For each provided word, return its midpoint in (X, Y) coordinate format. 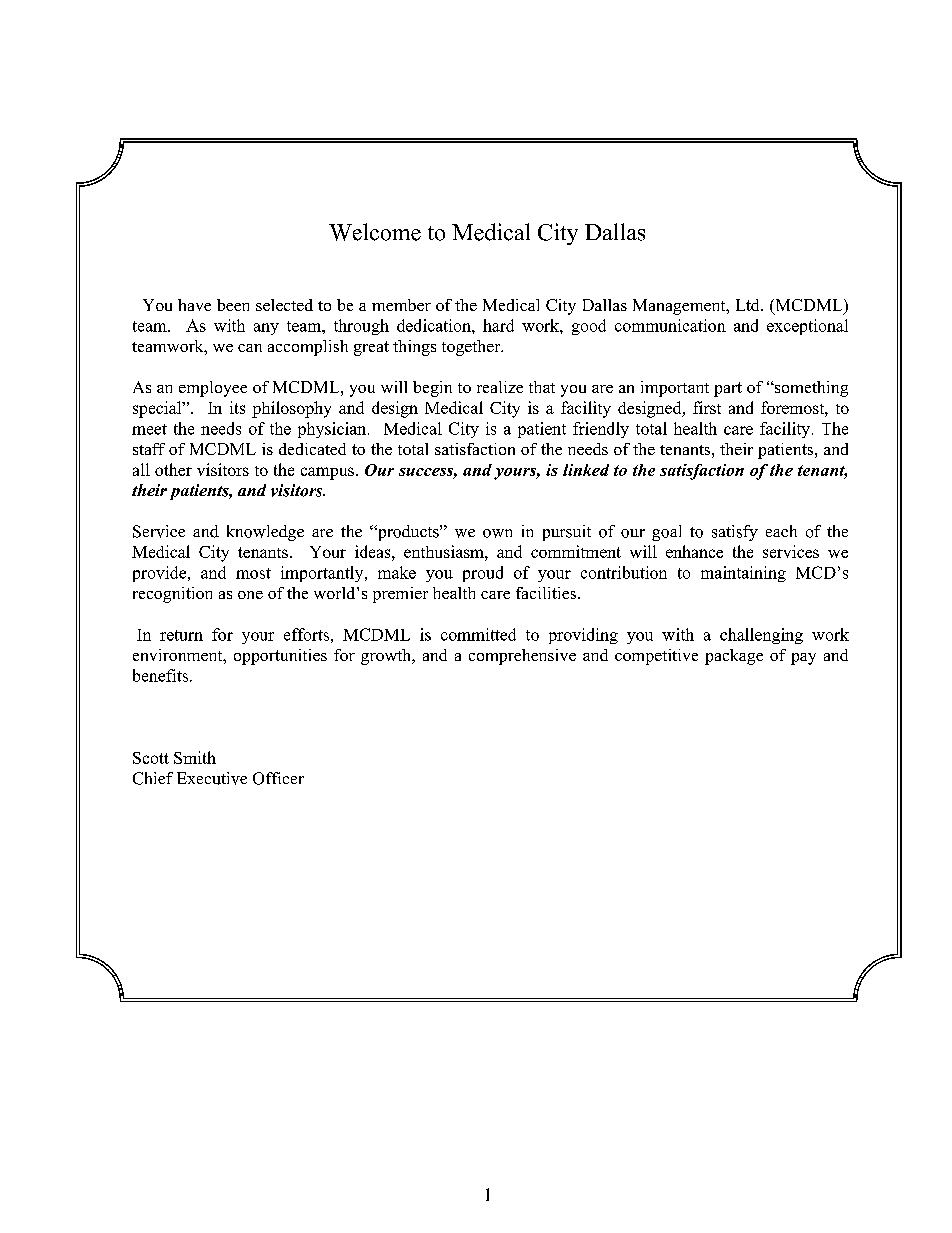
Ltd (749, 305)
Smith (195, 757)
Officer (278, 778)
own (497, 533)
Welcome (375, 232)
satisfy (735, 533)
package (734, 657)
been (233, 305)
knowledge (265, 533)
